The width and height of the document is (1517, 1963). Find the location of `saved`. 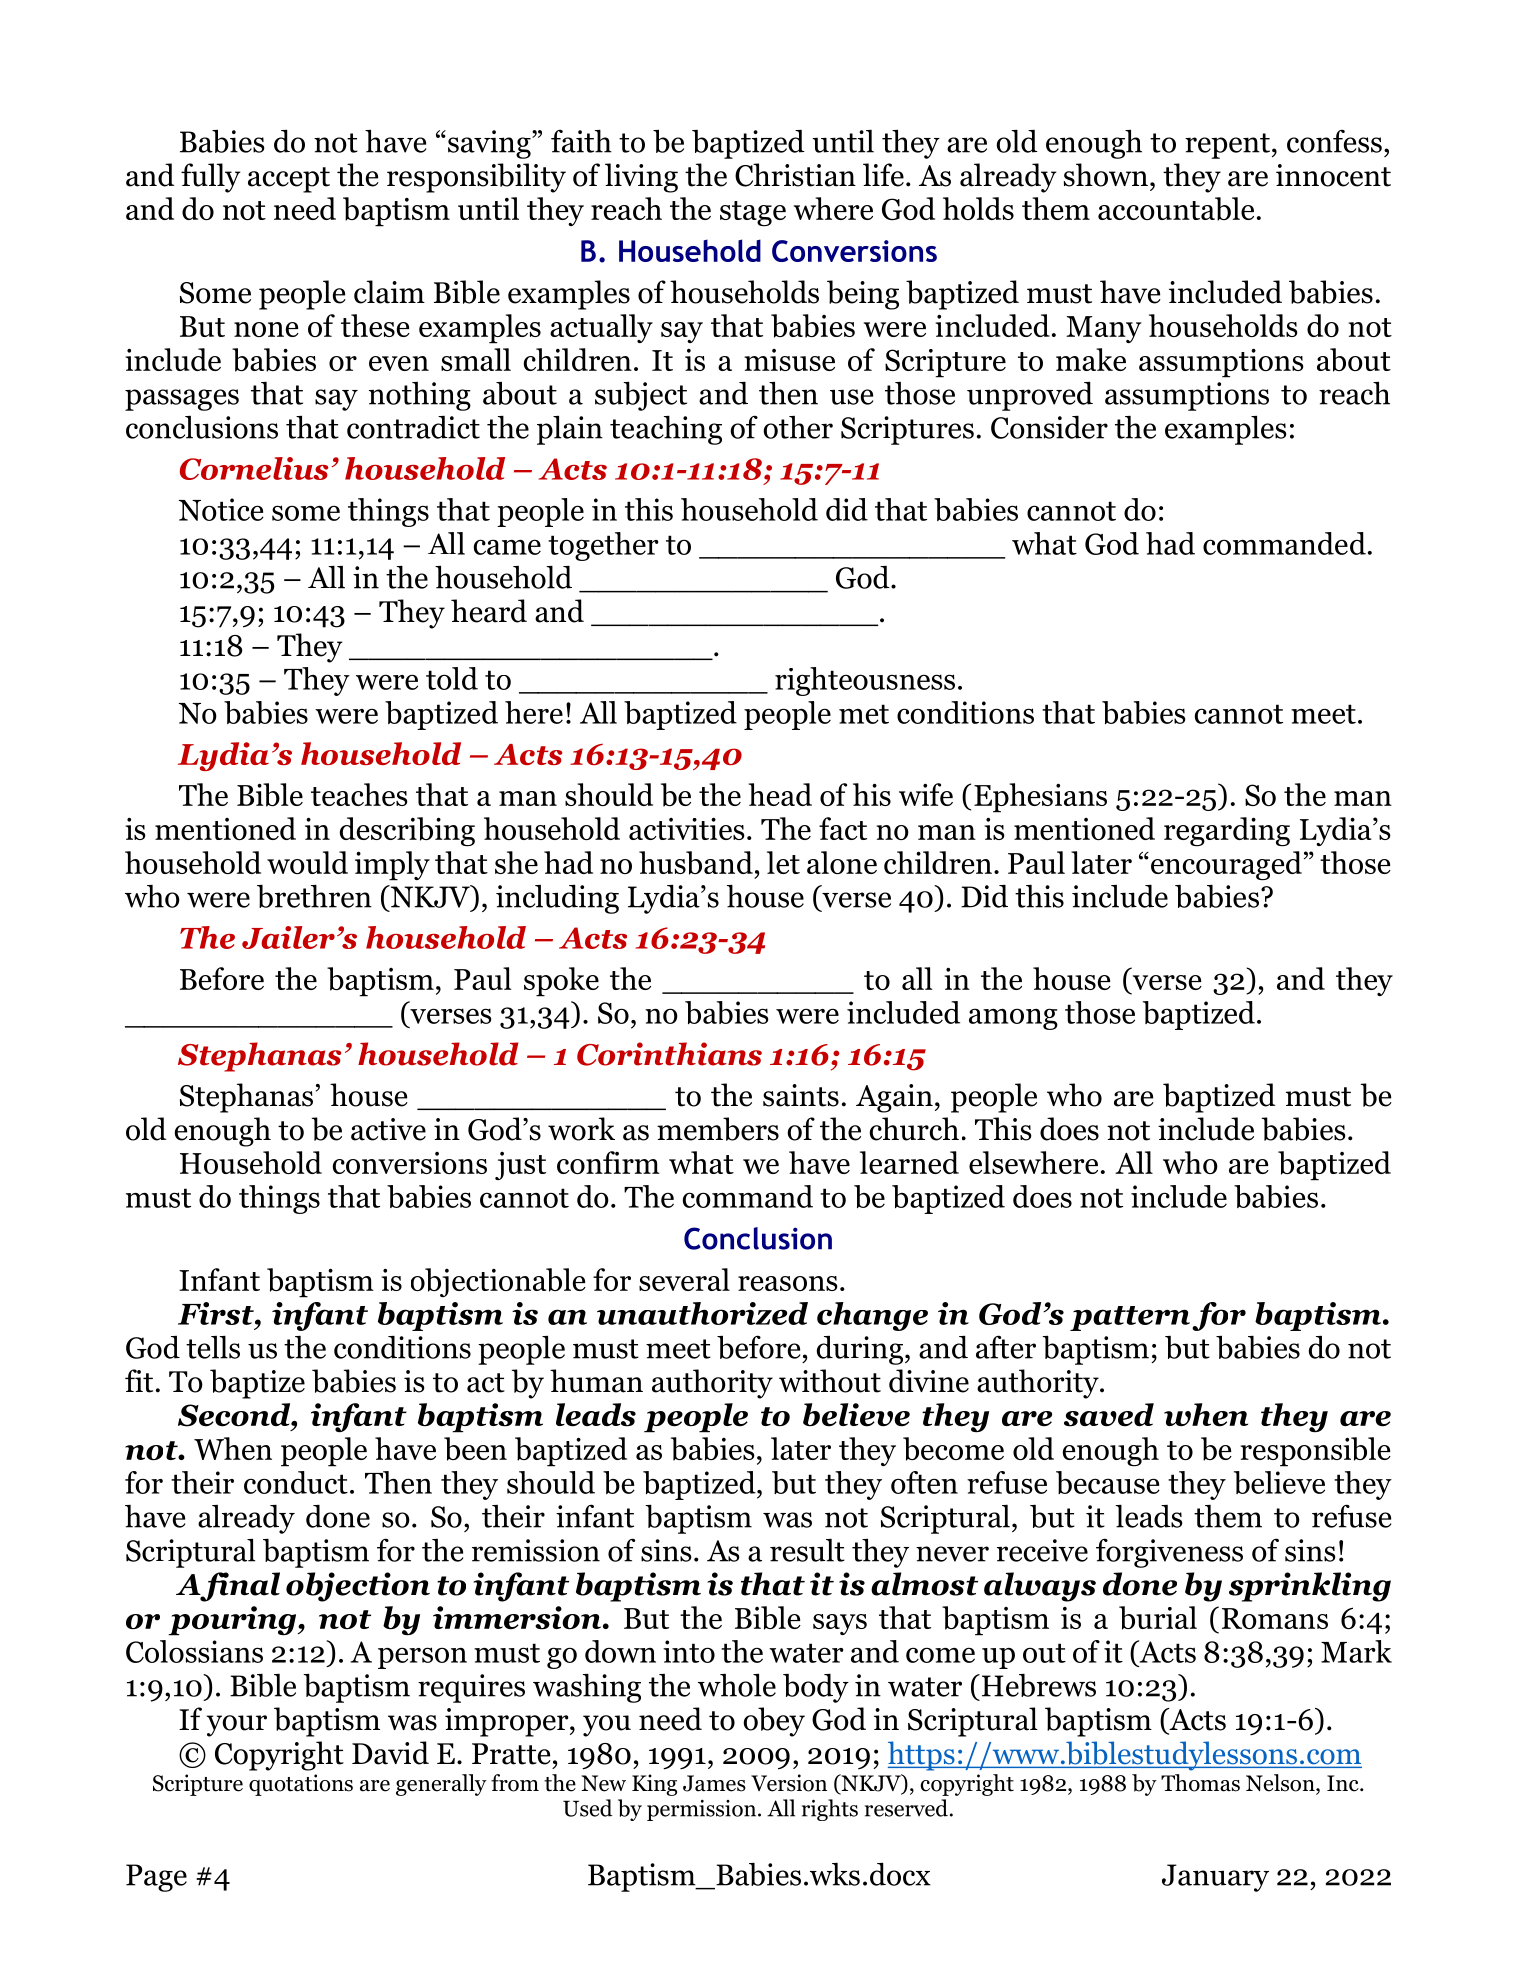

saved is located at coordinates (1109, 1415).
